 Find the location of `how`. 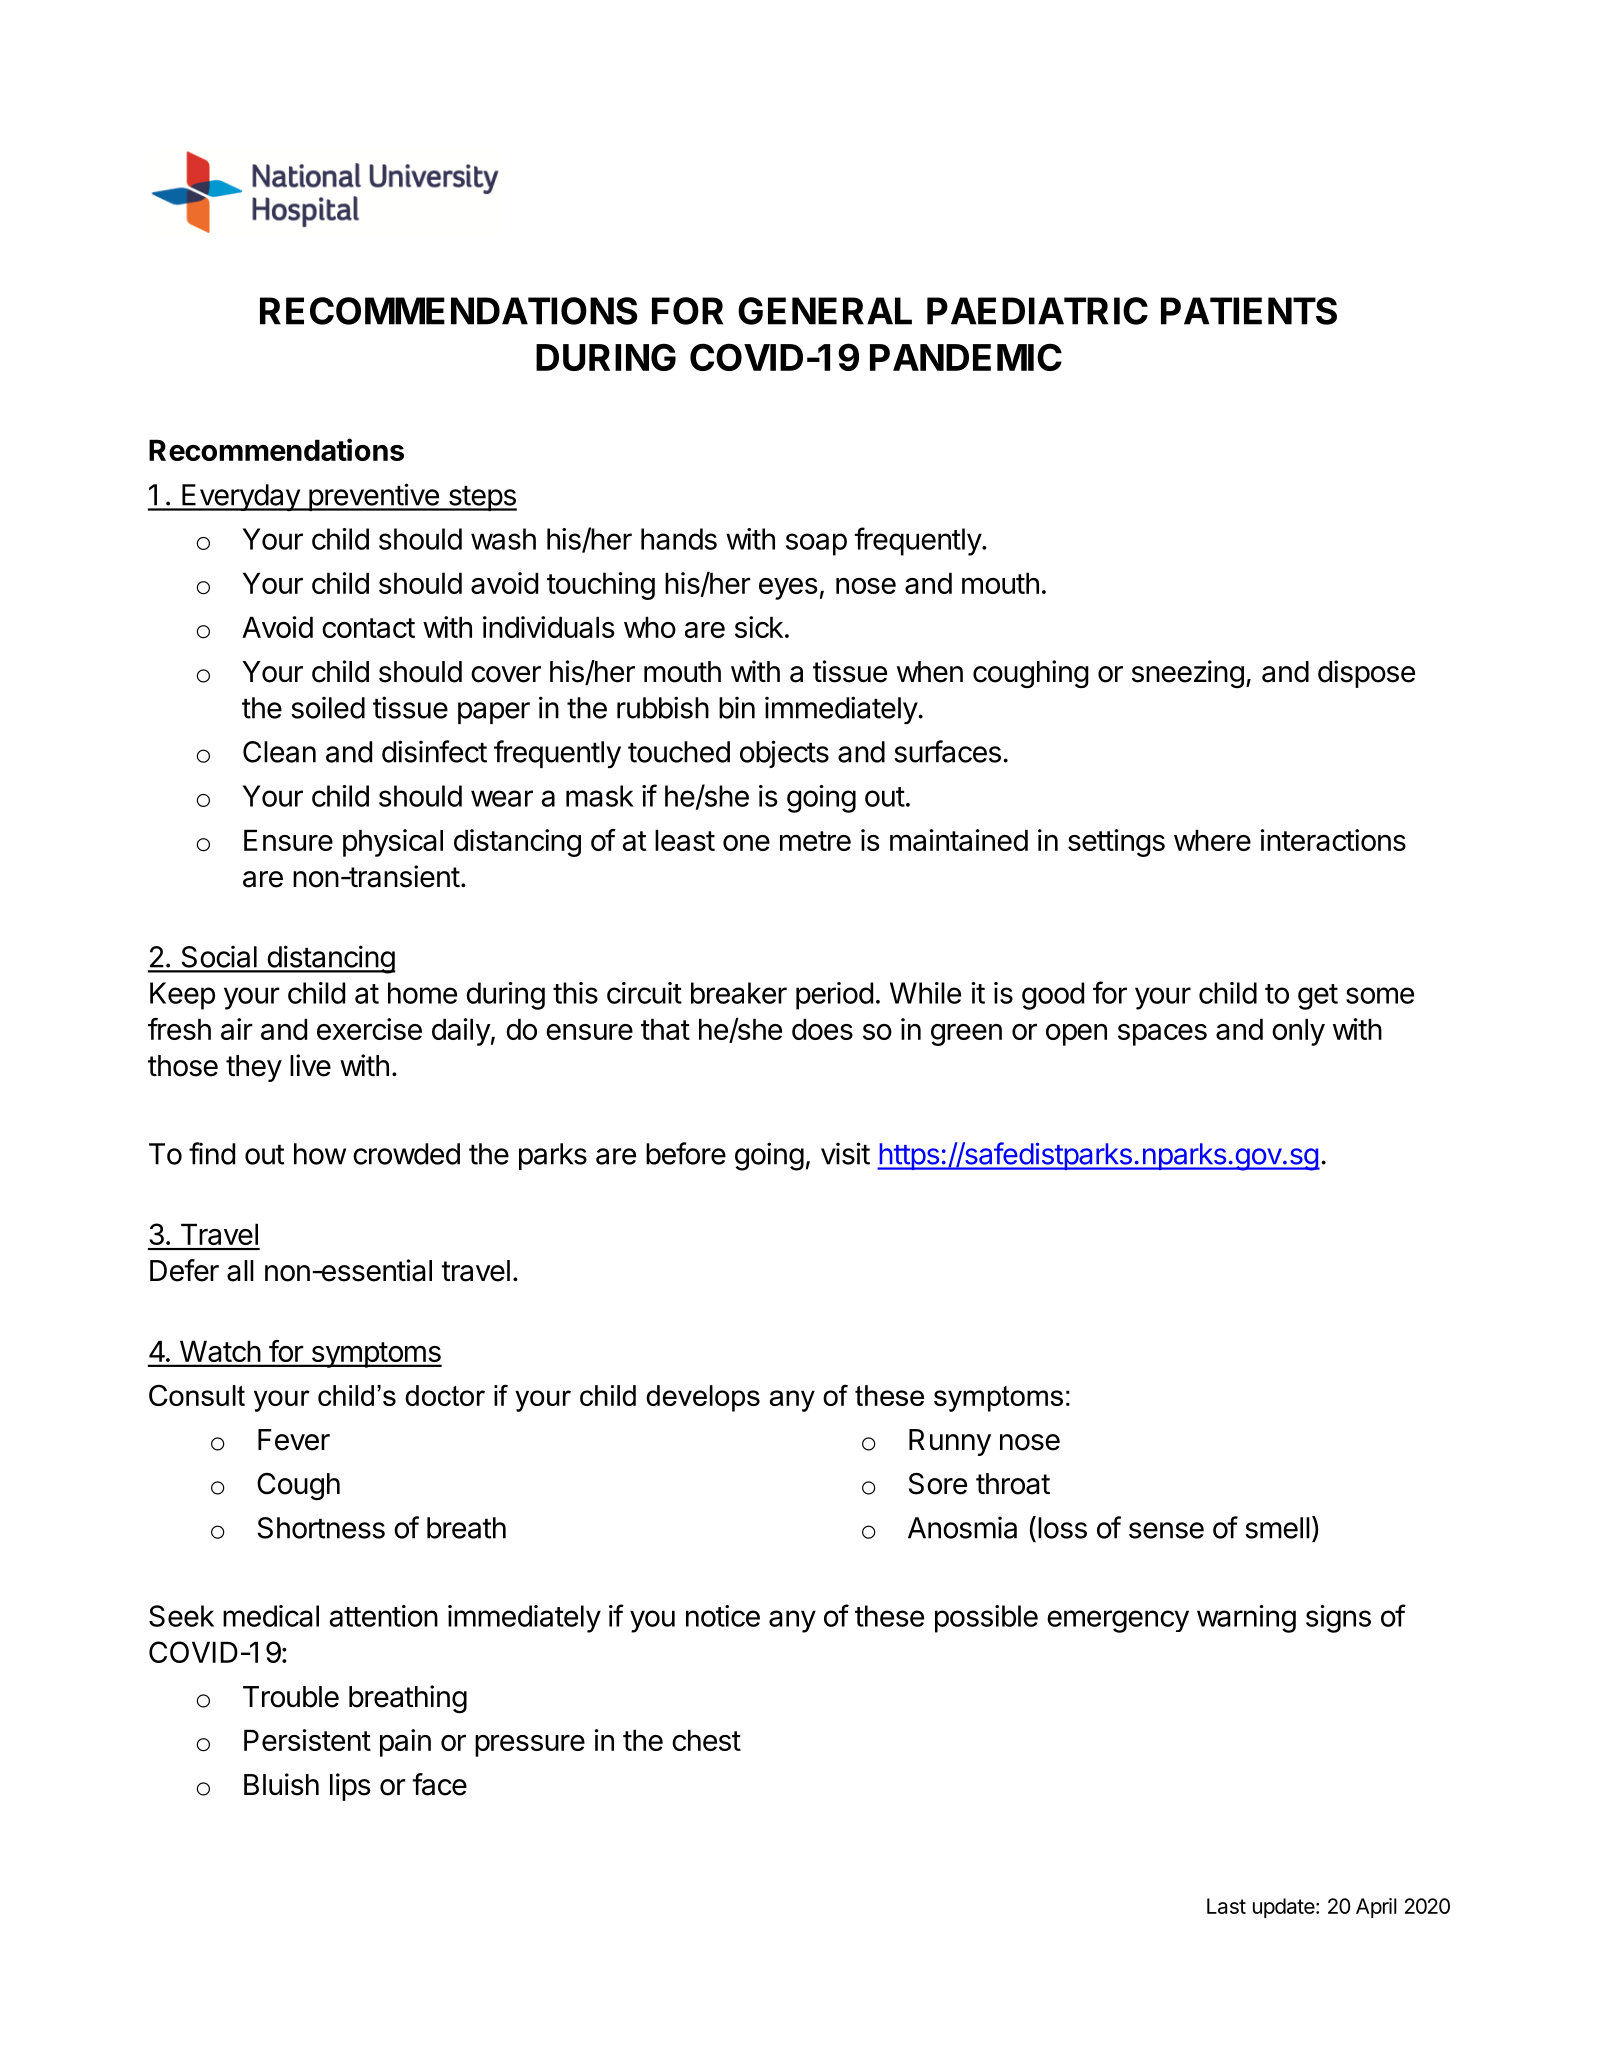

how is located at coordinates (320, 1154).
